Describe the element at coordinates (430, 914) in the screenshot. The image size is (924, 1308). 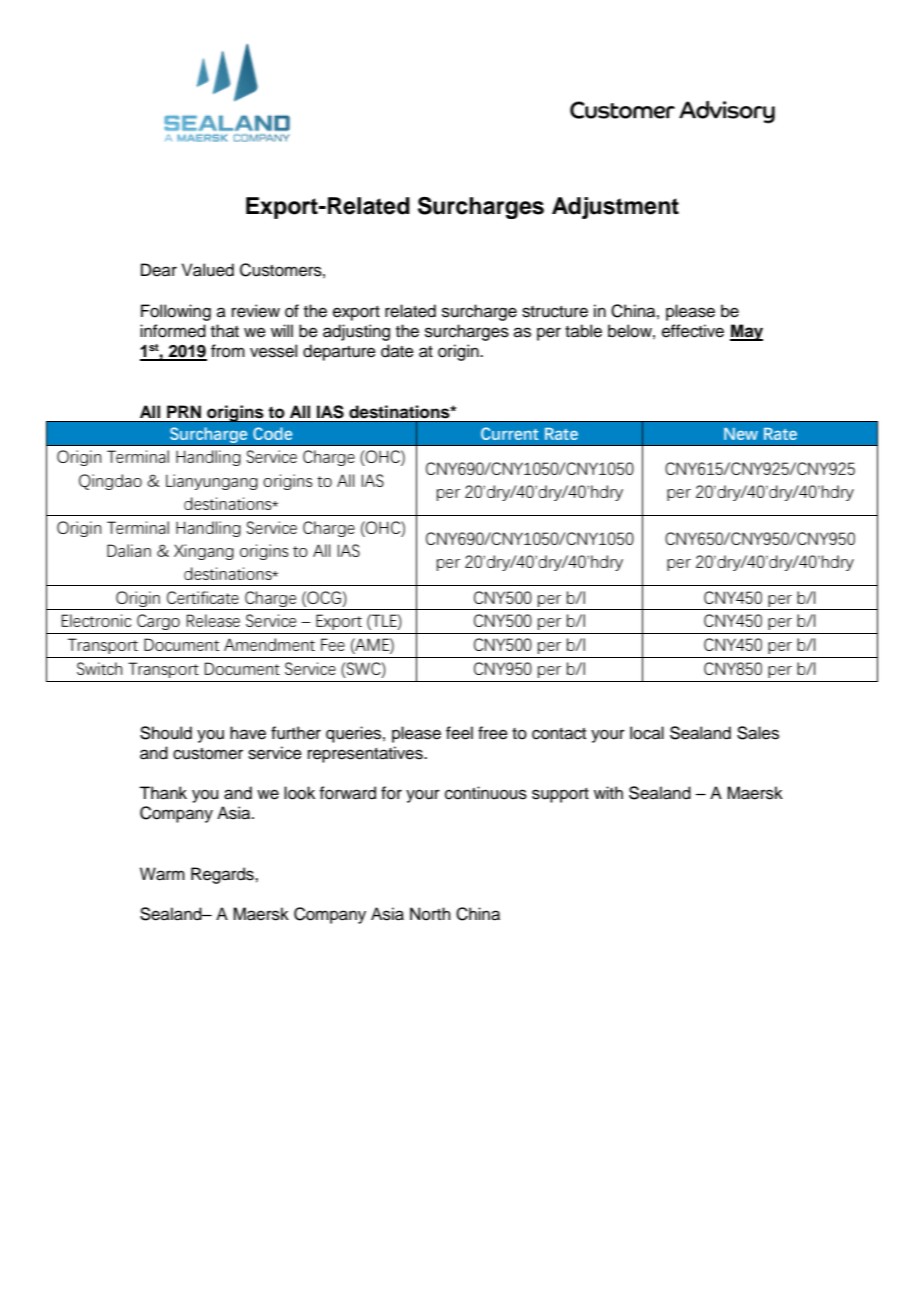
I see `North` at that location.
